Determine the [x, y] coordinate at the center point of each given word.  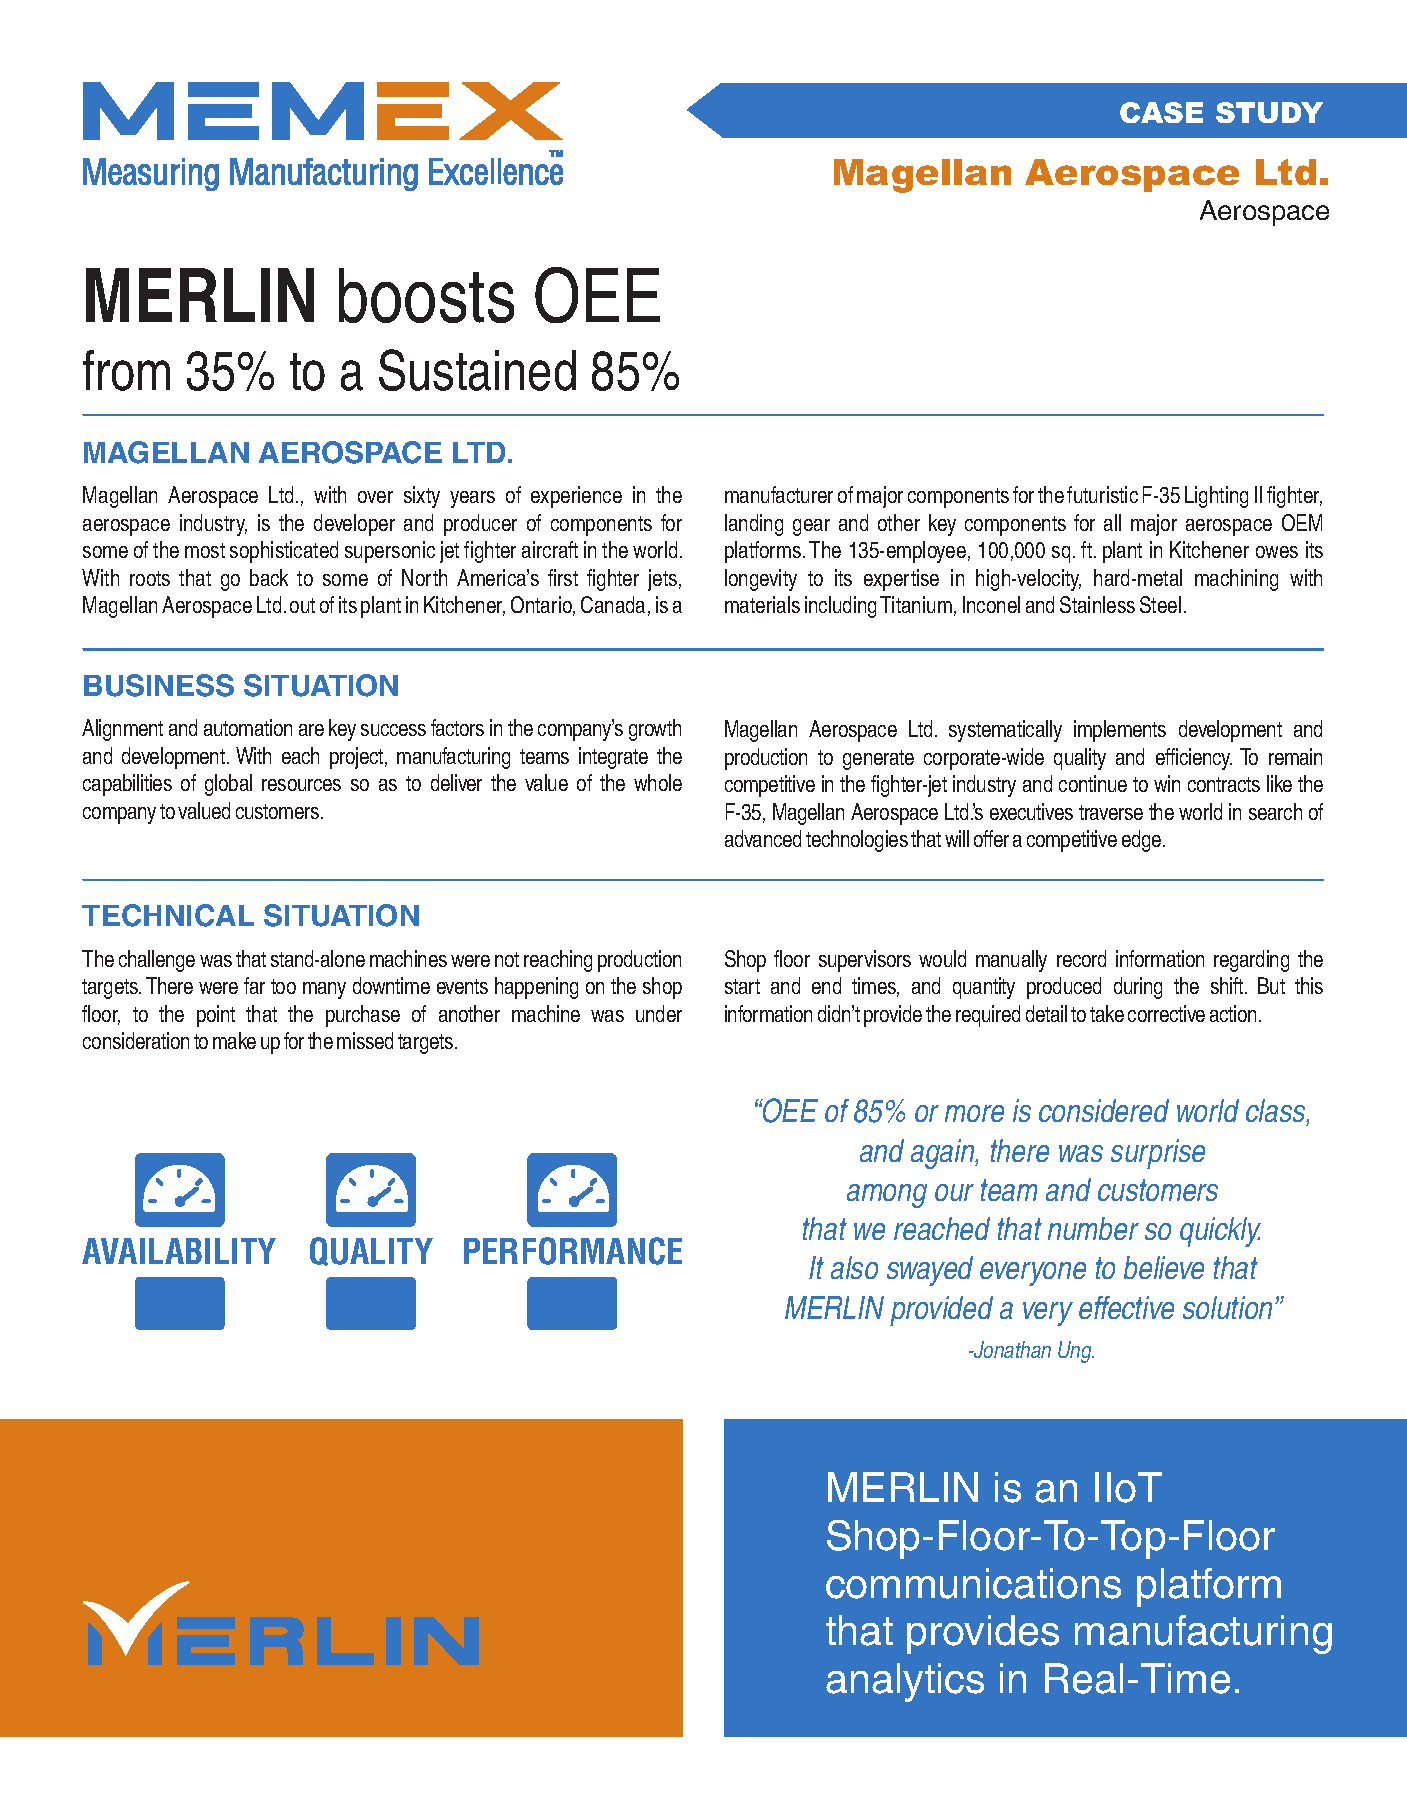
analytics [905, 1682]
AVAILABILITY [179, 1251]
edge [1143, 841]
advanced [763, 838]
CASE [1161, 112]
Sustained [477, 370]
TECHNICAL [168, 915]
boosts [426, 295]
